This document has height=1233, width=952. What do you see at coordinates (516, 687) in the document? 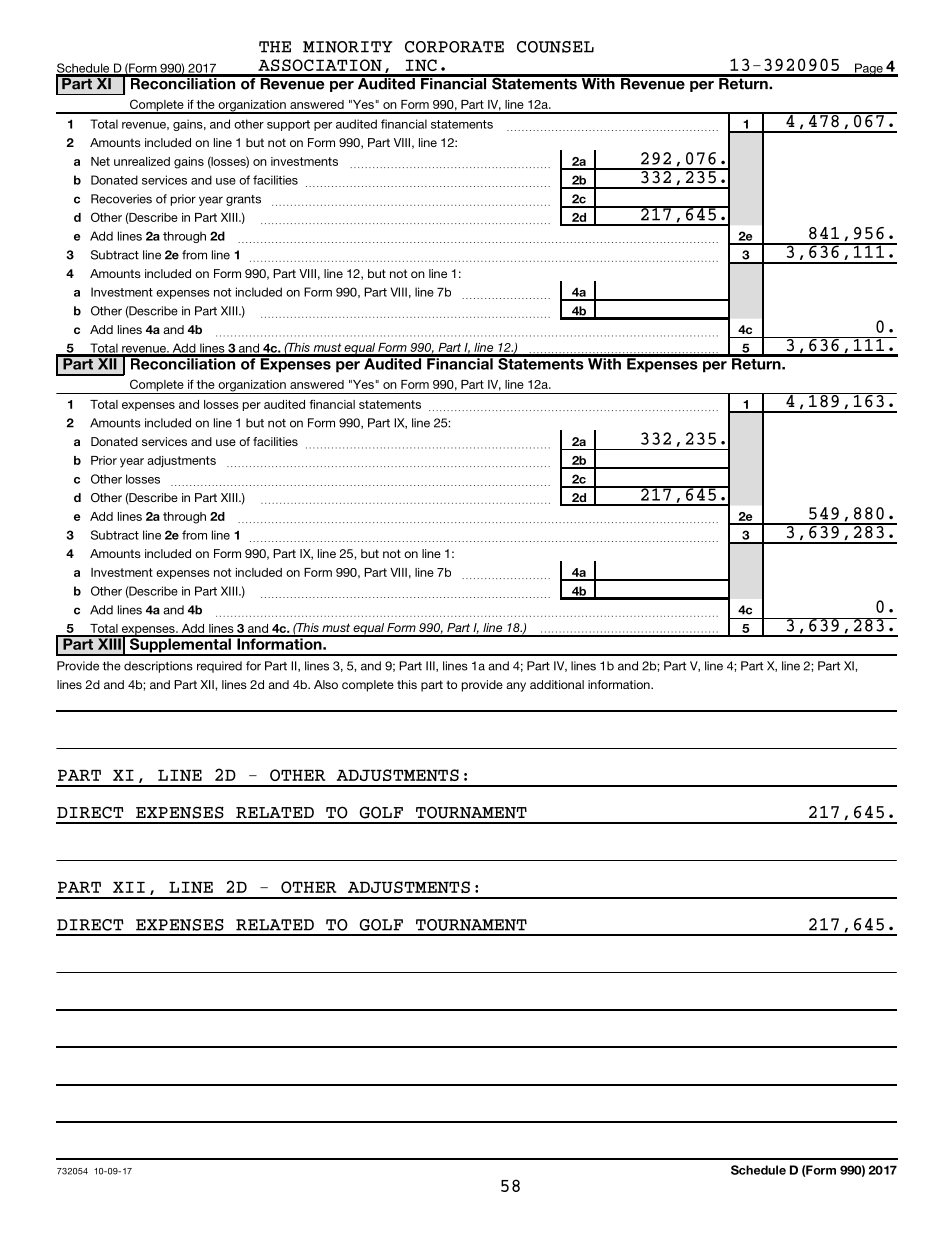
I see `any` at bounding box center [516, 687].
